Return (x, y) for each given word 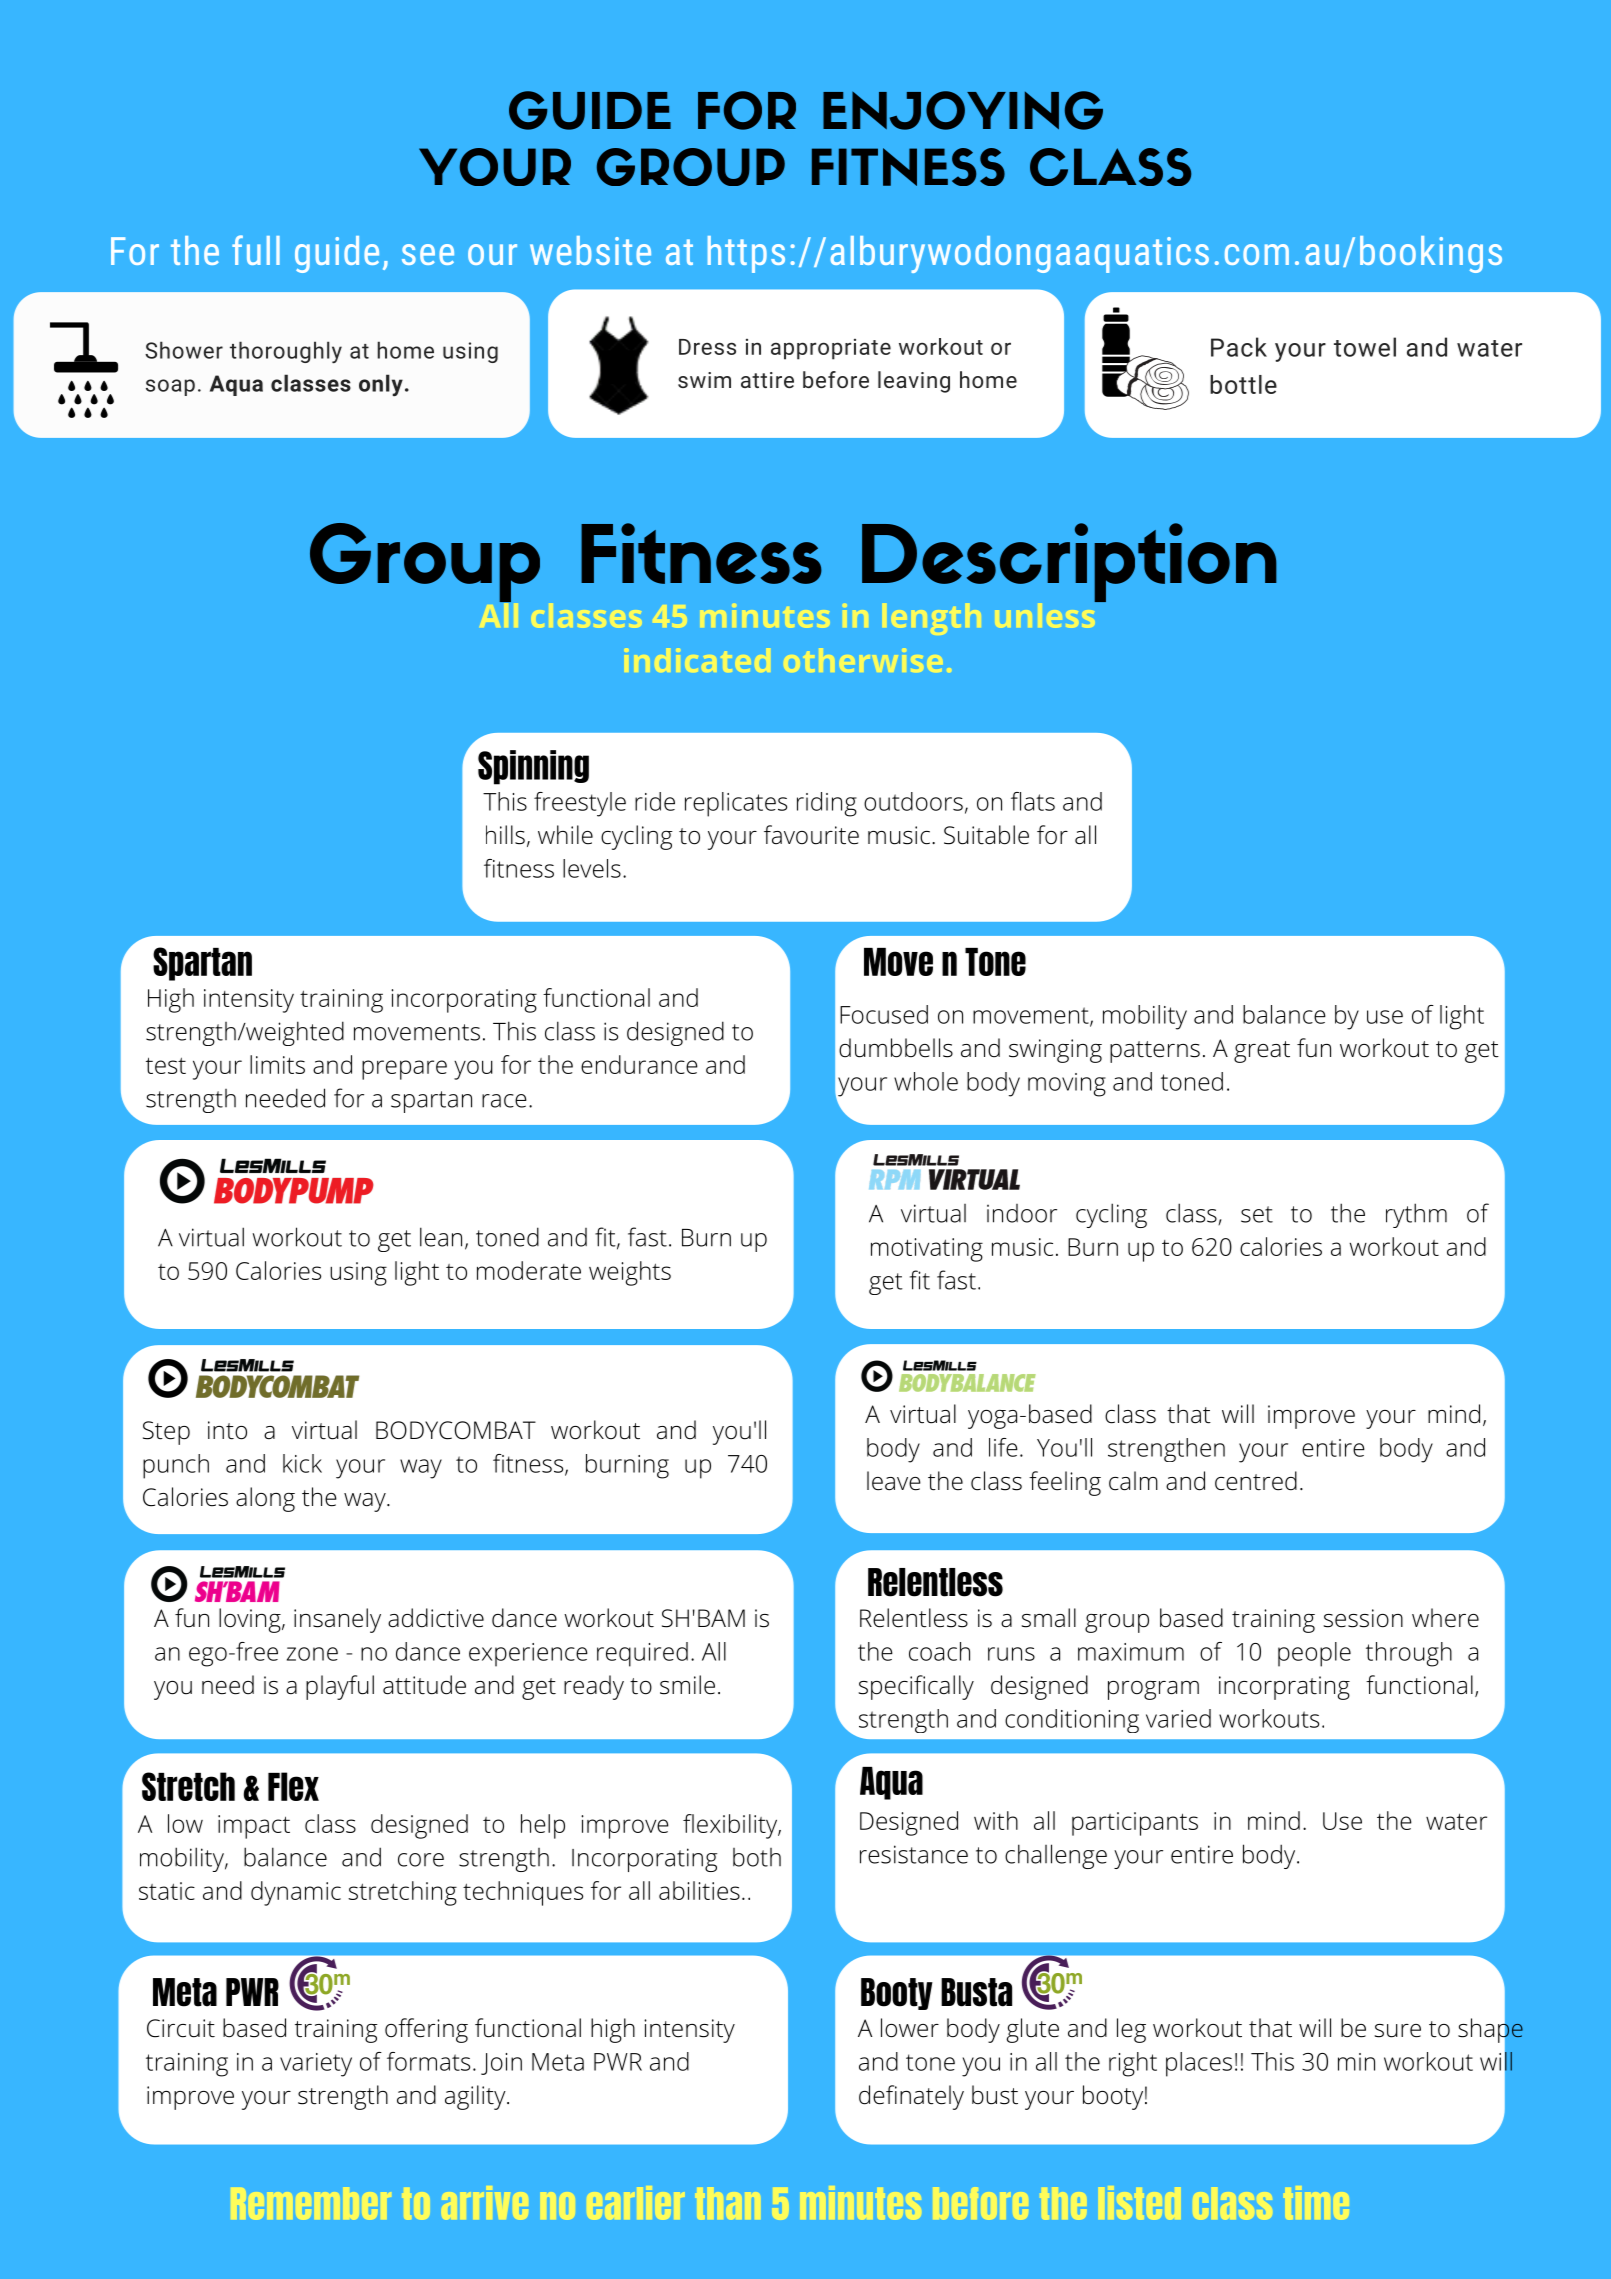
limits (277, 1064)
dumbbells (896, 1048)
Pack (1239, 347)
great (1262, 1052)
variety (316, 2065)
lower (910, 2028)
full (256, 250)
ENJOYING (963, 110)
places (1199, 2064)
